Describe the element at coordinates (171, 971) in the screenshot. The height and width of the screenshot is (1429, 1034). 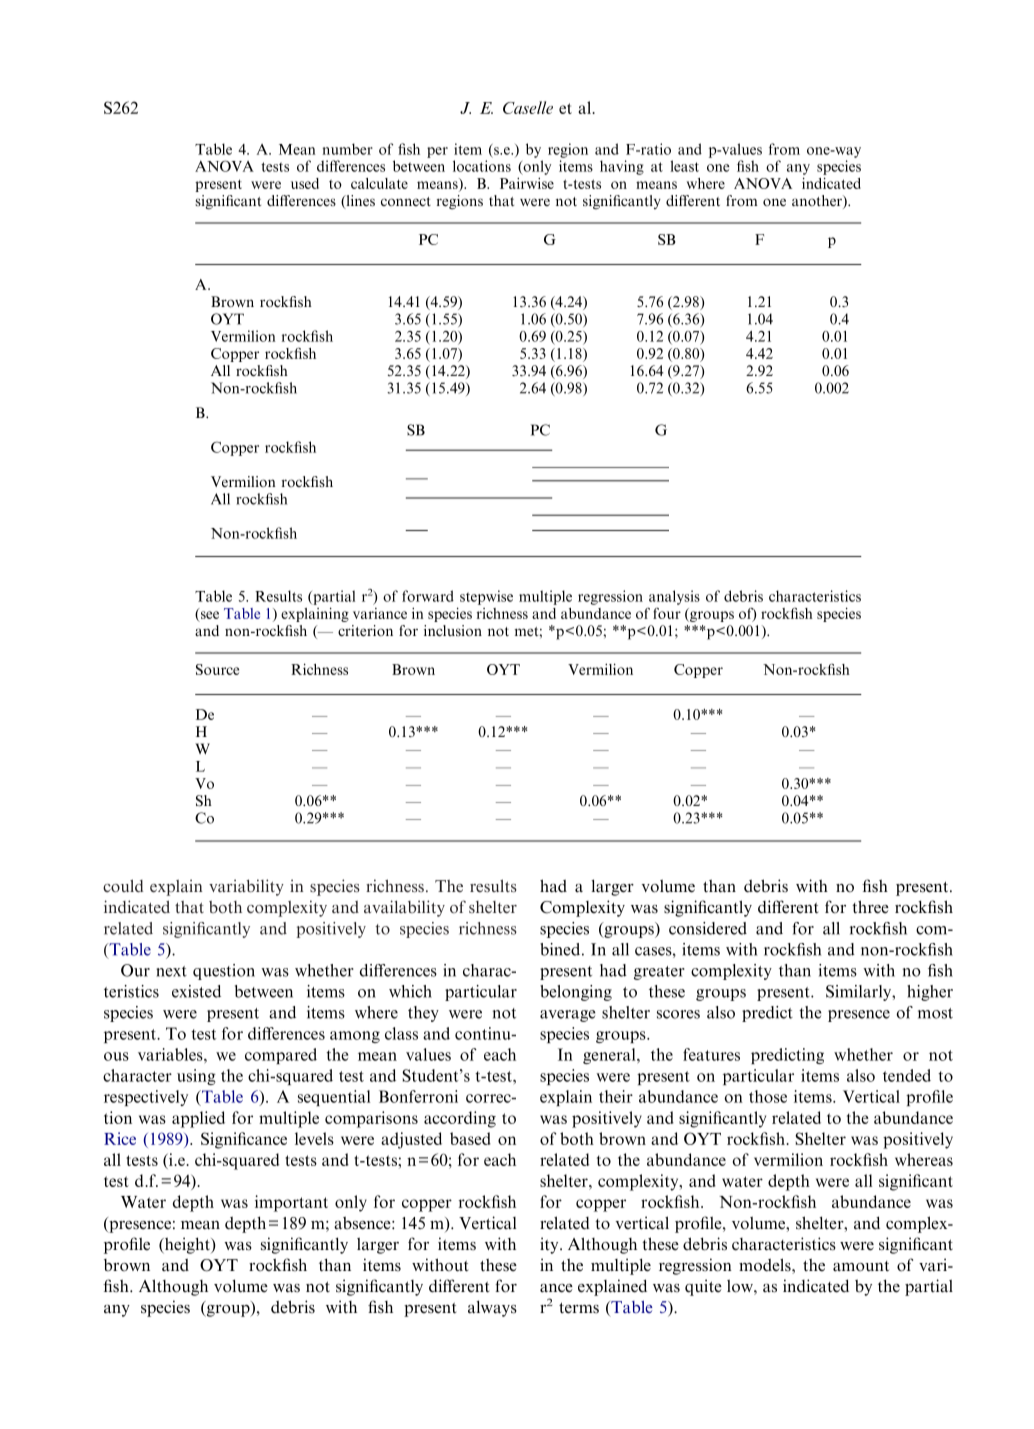
I see `next` at that location.
